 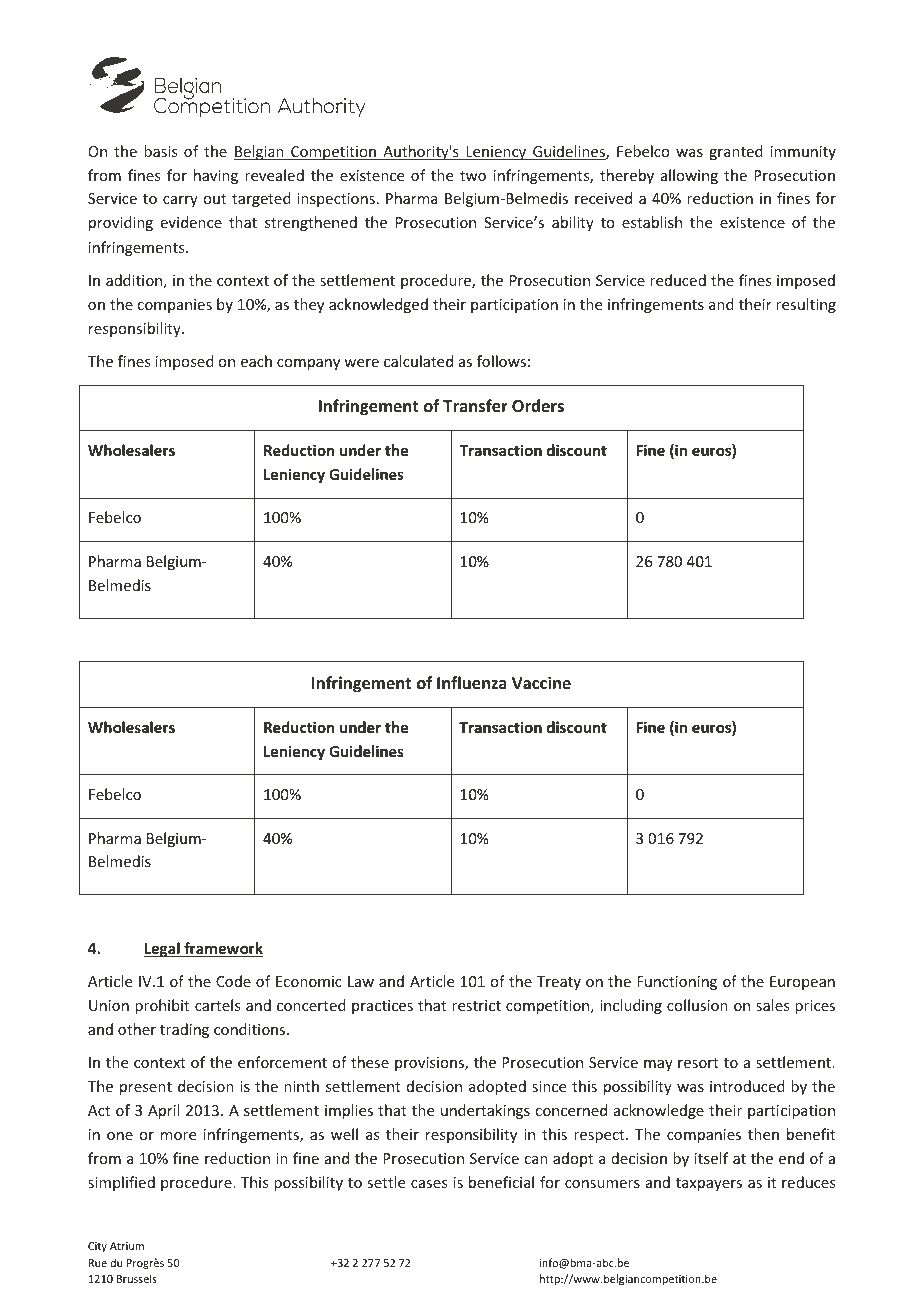 What do you see at coordinates (256, 361) in the screenshot?
I see `each` at bounding box center [256, 361].
